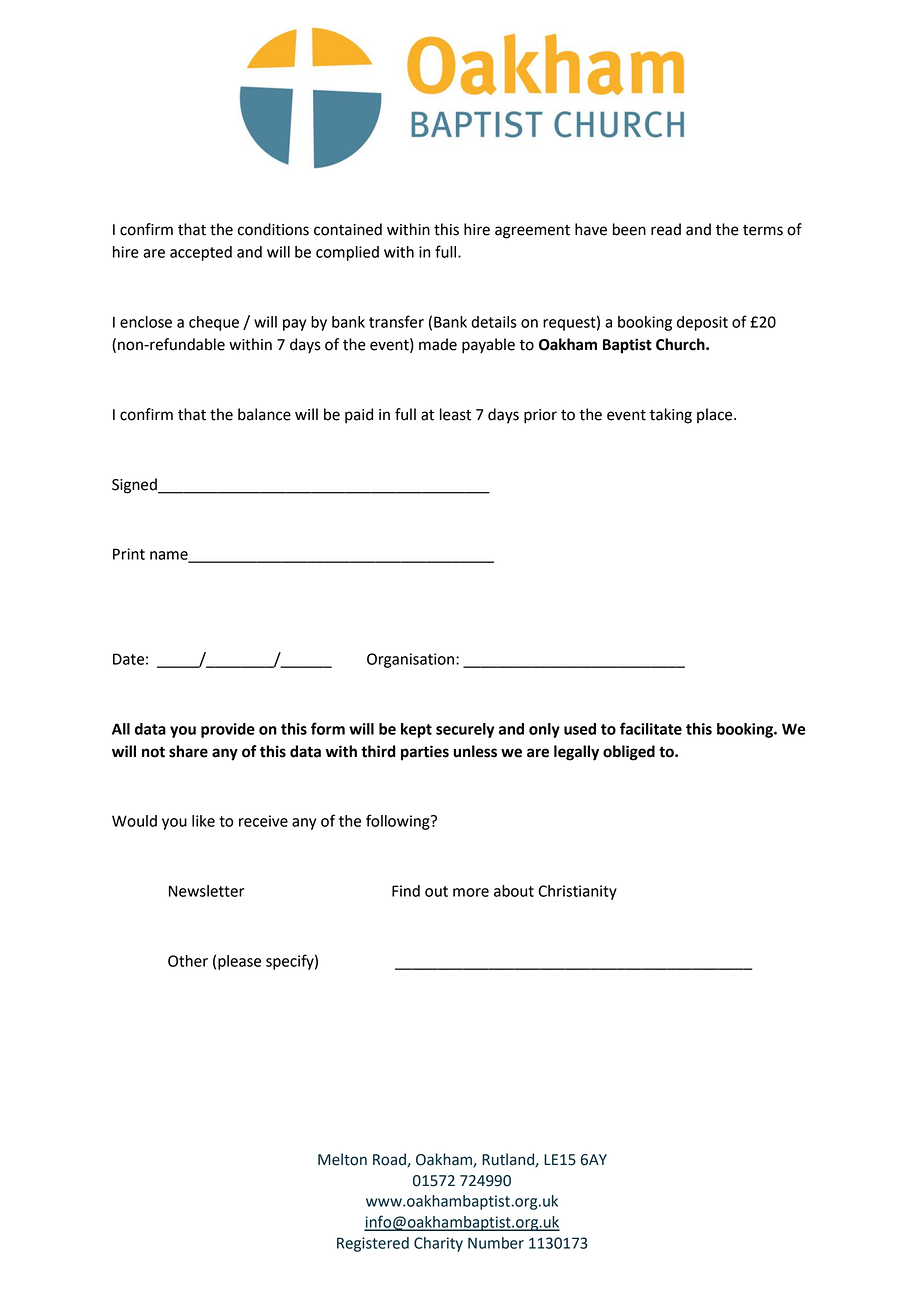 The width and height of the document is (924, 1308). I want to click on securely, so click(465, 730).
